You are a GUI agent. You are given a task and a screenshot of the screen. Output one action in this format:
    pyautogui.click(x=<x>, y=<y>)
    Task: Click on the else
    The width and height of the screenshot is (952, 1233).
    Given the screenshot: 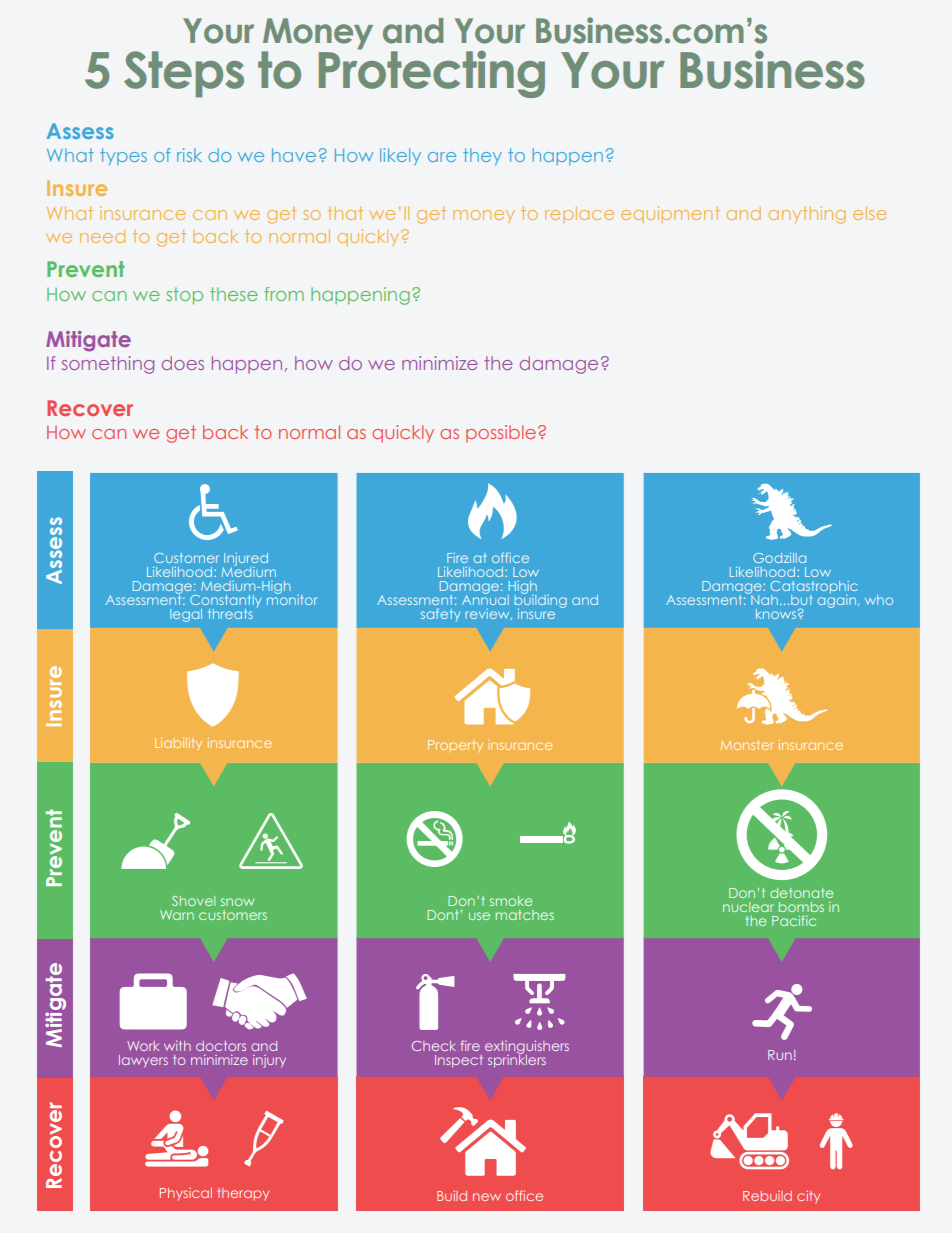 What is the action you would take?
    pyautogui.click(x=869, y=213)
